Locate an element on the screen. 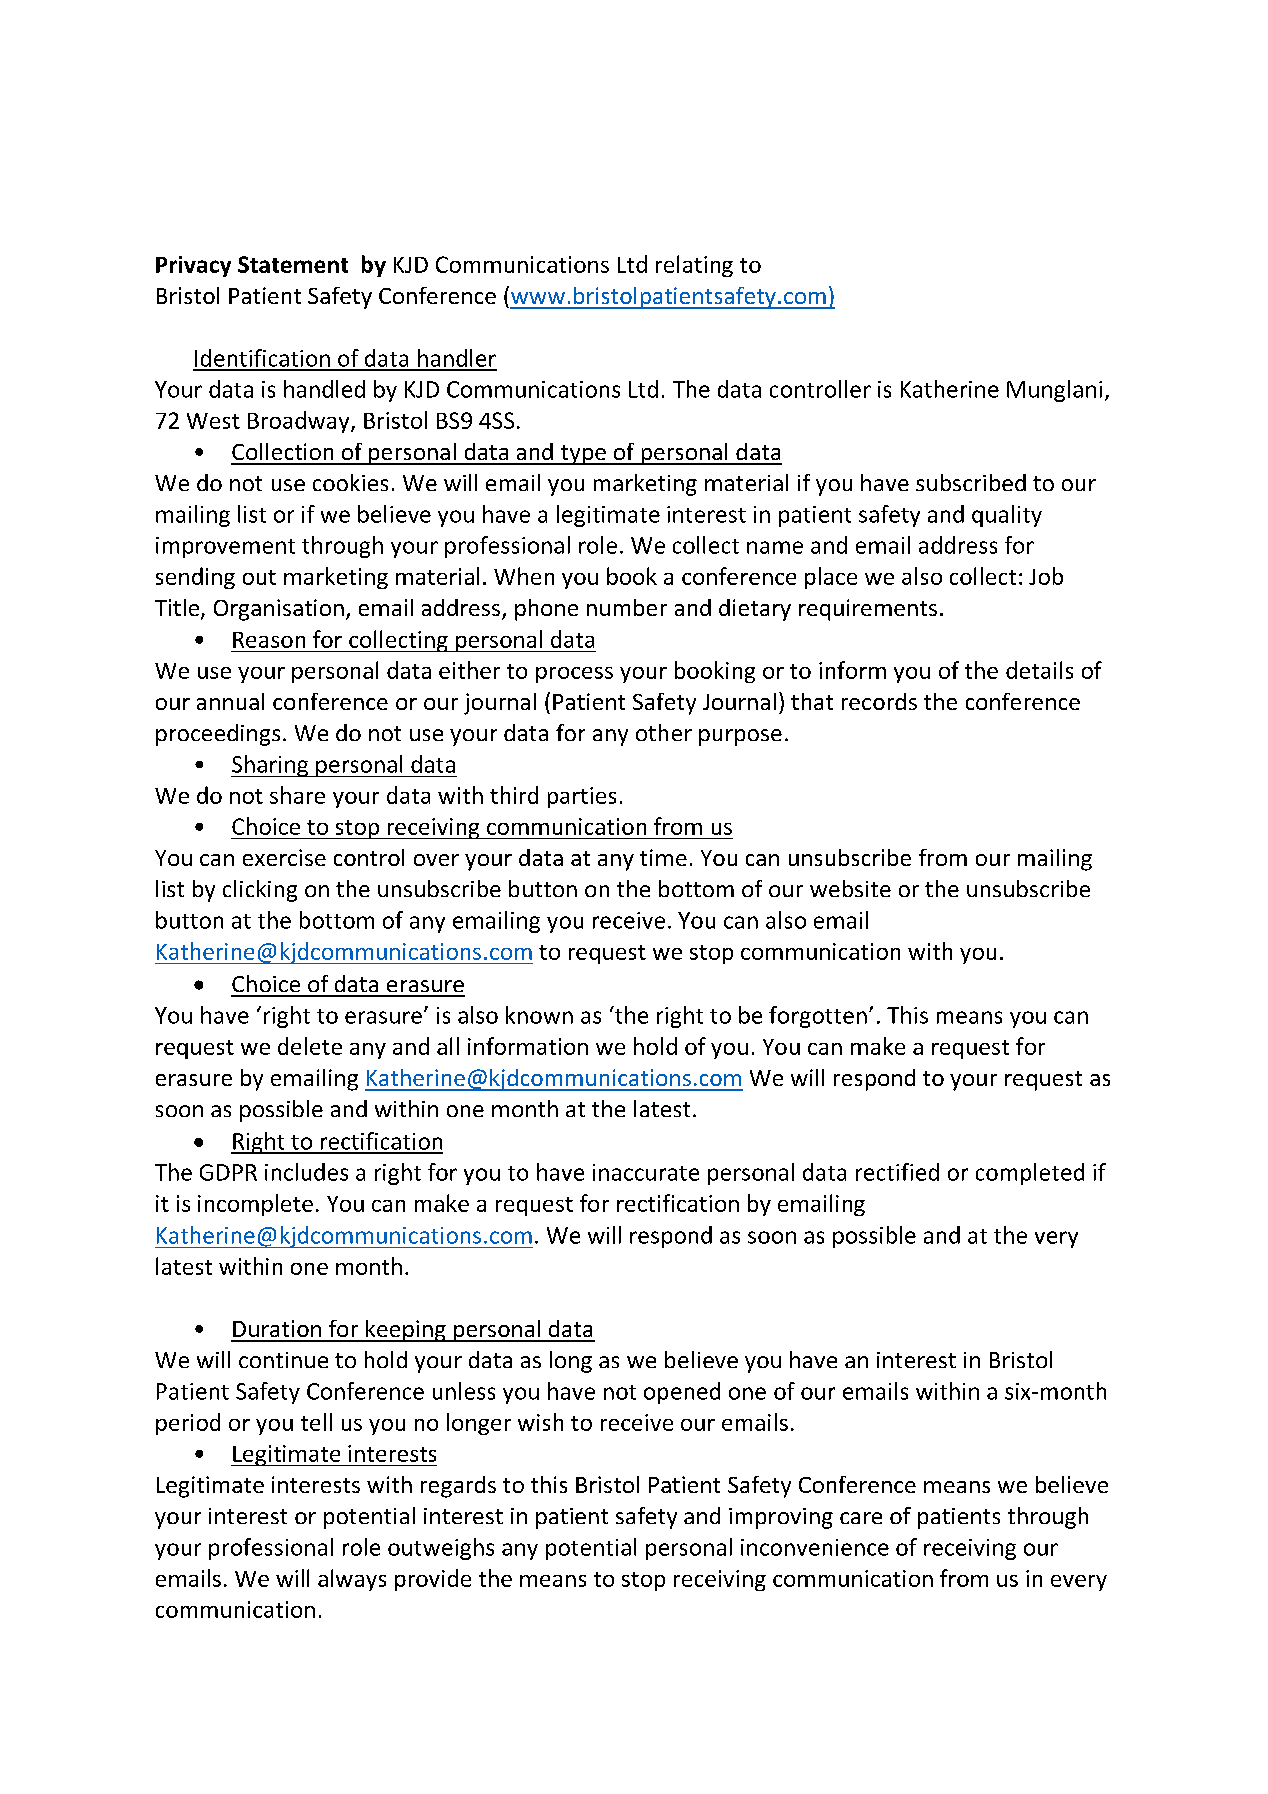  regards is located at coordinates (458, 1487).
